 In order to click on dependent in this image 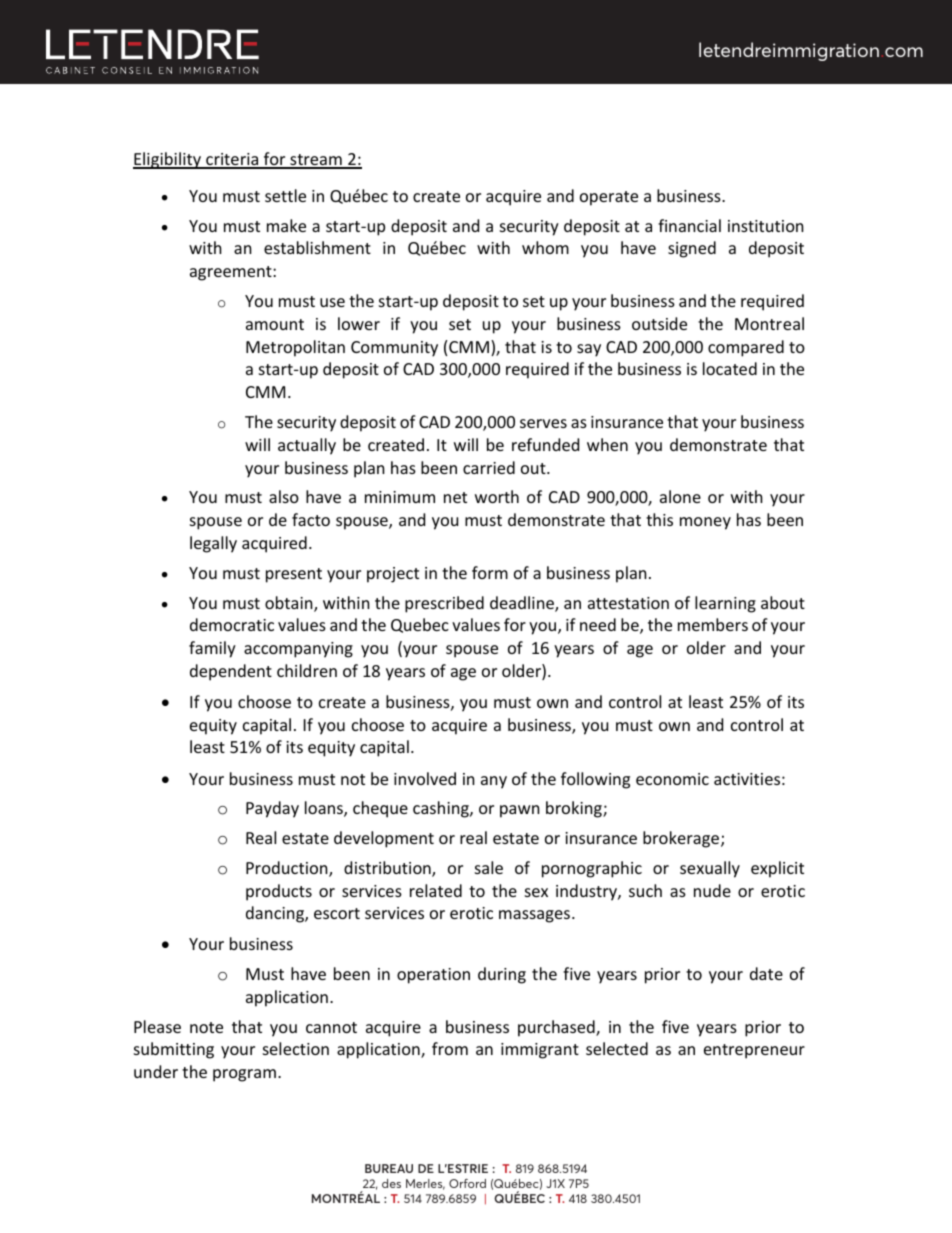, I will do `click(231, 672)`.
